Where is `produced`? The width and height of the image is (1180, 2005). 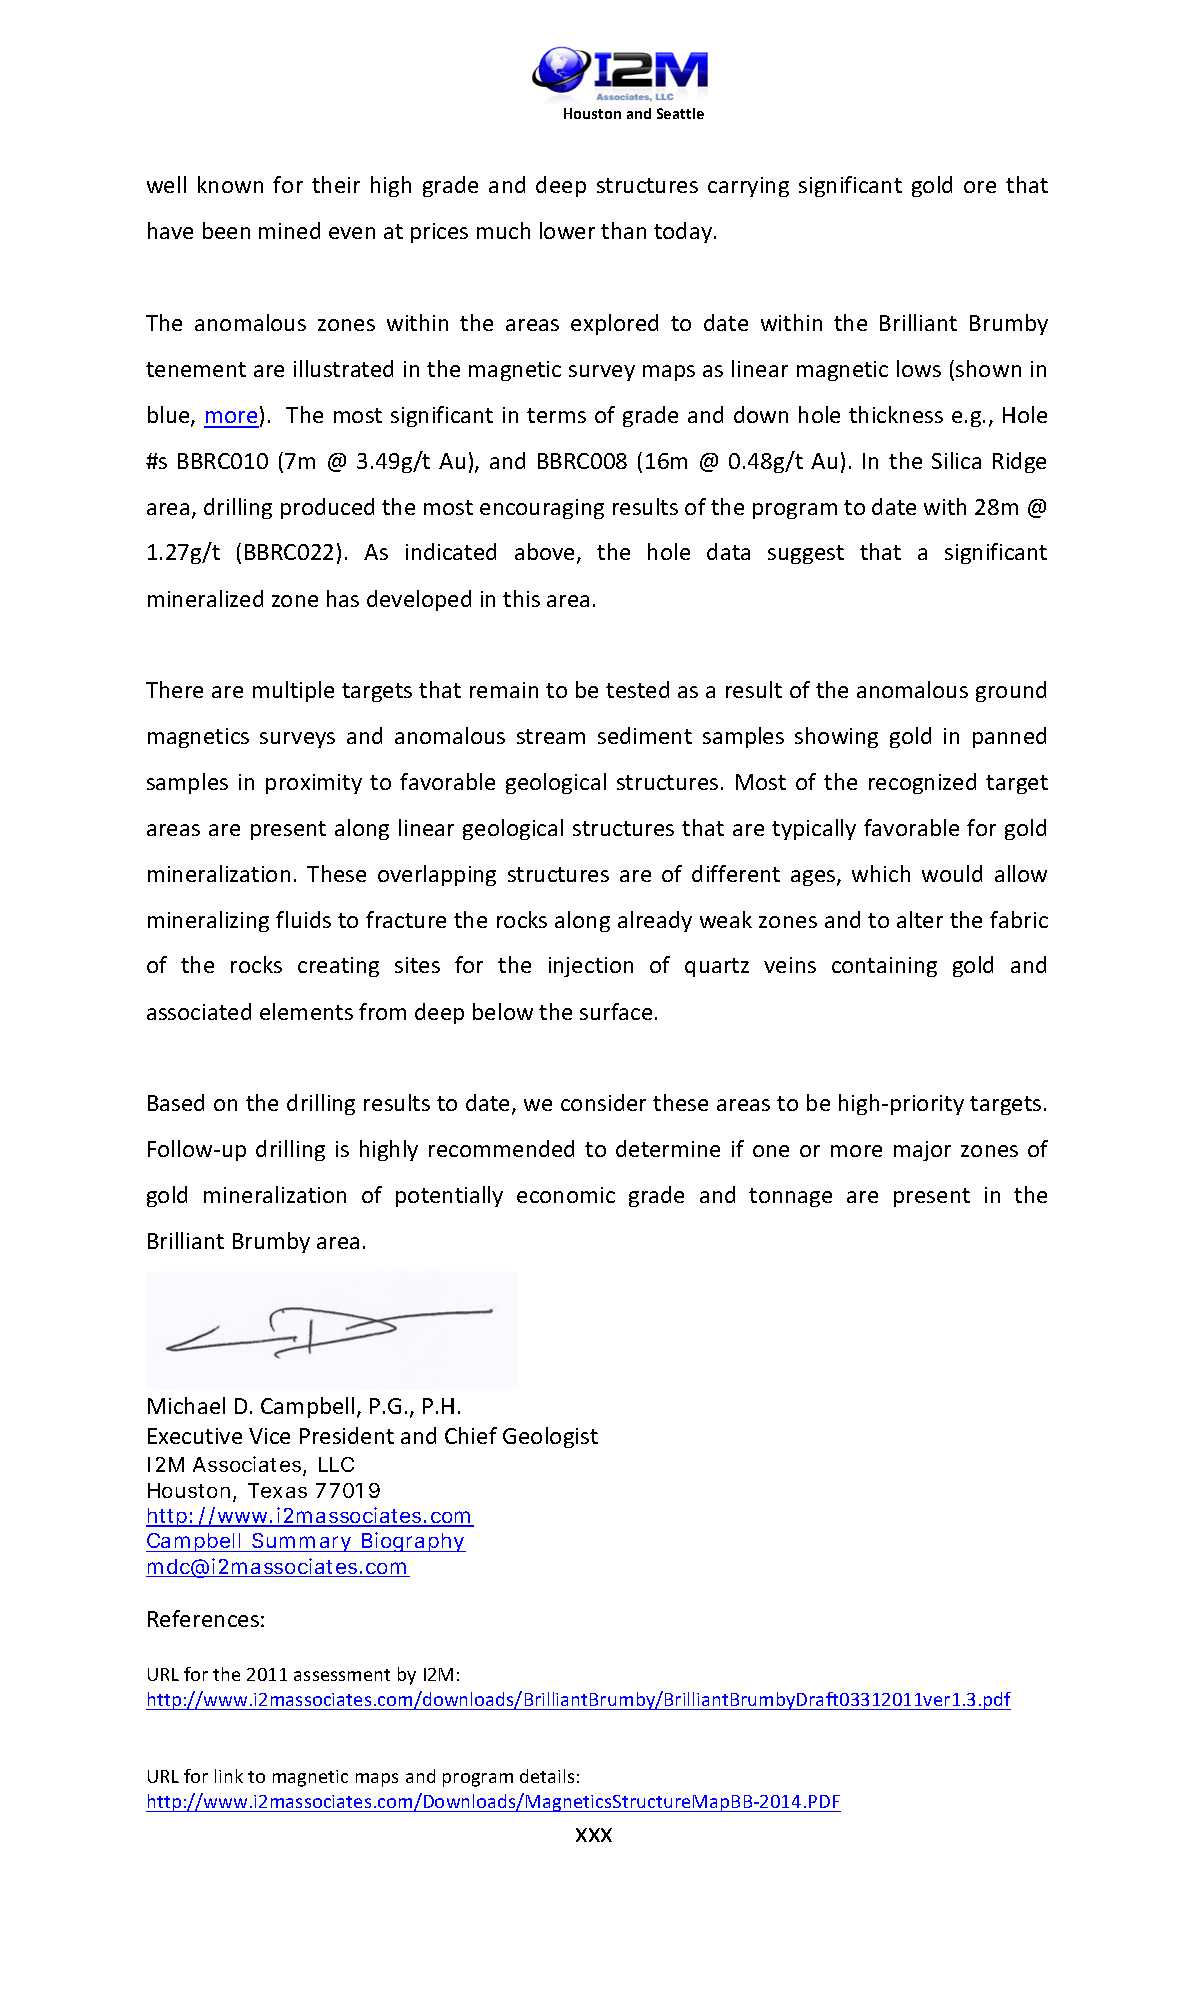
produced is located at coordinates (327, 508).
